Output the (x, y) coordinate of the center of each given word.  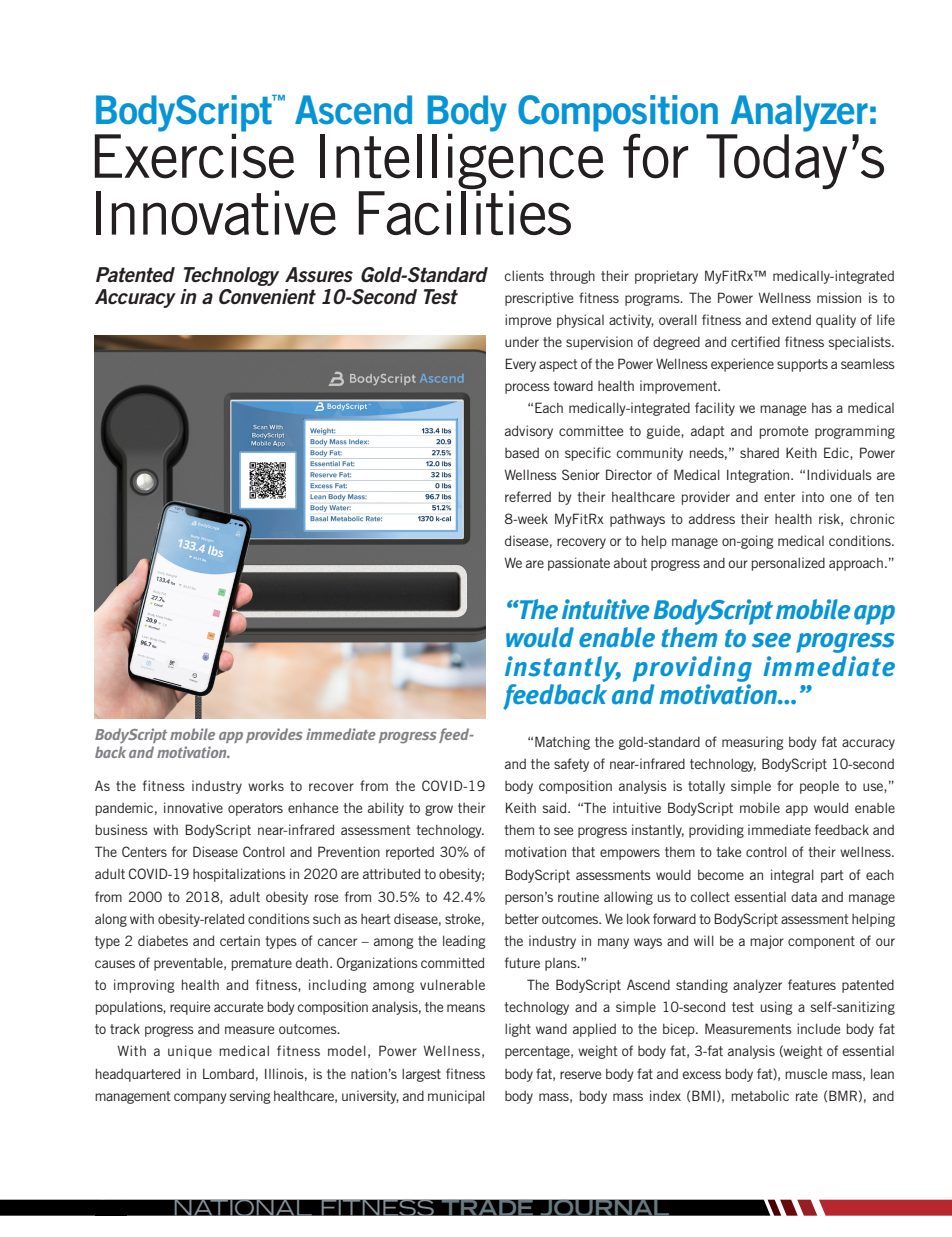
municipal (456, 1097)
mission (839, 297)
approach (856, 564)
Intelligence (462, 161)
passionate (579, 564)
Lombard (228, 1073)
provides (274, 735)
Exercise (194, 155)
